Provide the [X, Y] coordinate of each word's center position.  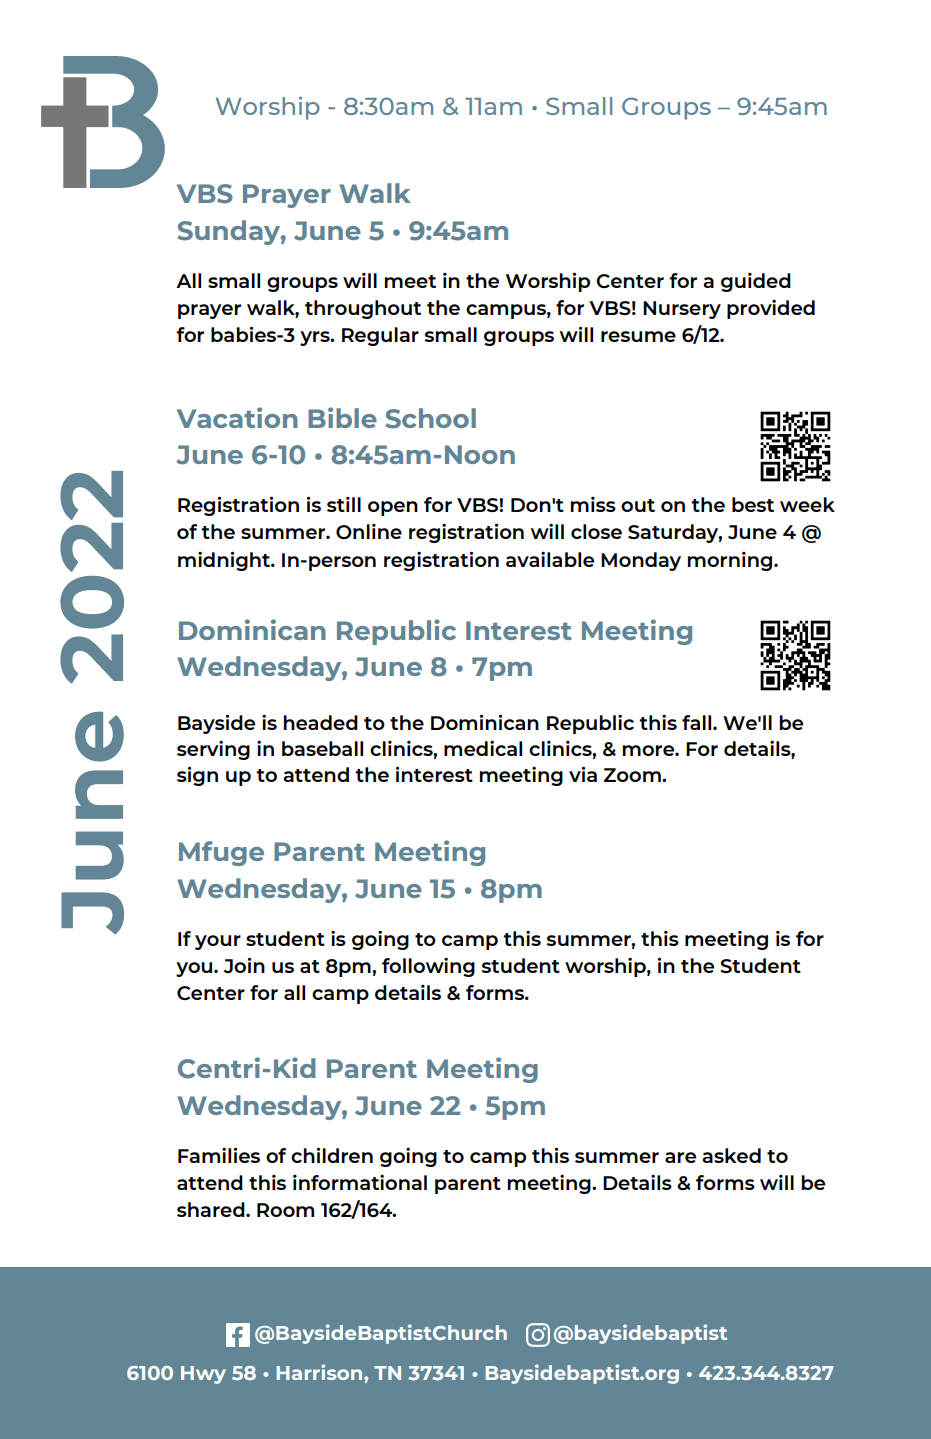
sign [197, 776]
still [344, 504]
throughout [363, 309]
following [428, 967]
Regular [380, 336]
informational [360, 1182]
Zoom [633, 775]
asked [731, 1155]
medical [483, 748]
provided [771, 309]
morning [731, 561]
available [550, 559]
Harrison [321, 1372]
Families [219, 1155]
